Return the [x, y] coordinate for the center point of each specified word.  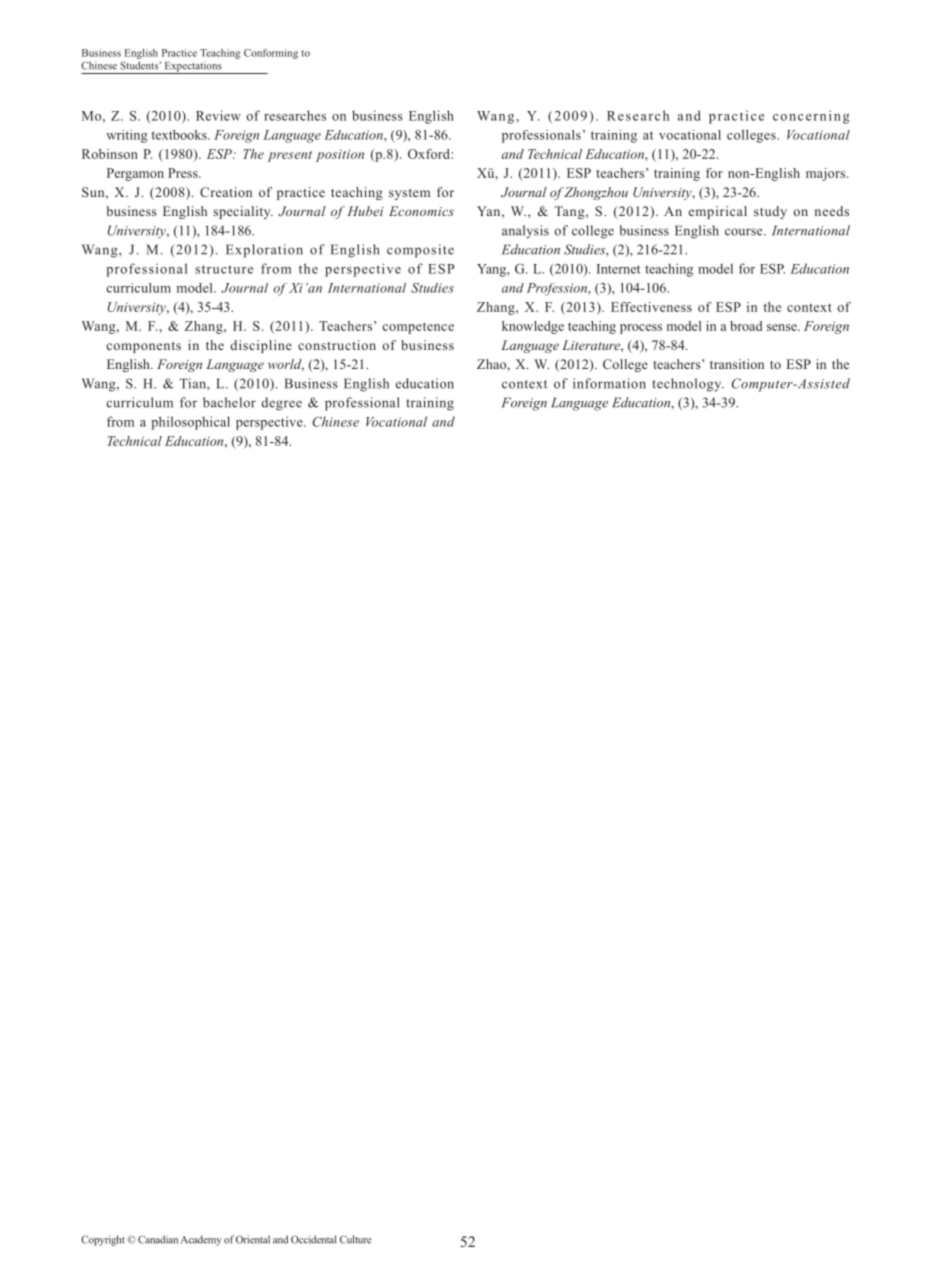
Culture [356, 1239]
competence [418, 328]
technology [688, 385]
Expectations [193, 67]
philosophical [190, 423]
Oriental [253, 1239]
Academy [201, 1240]
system [409, 194]
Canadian [158, 1239]
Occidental [313, 1239]
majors [827, 174]
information [609, 383]
